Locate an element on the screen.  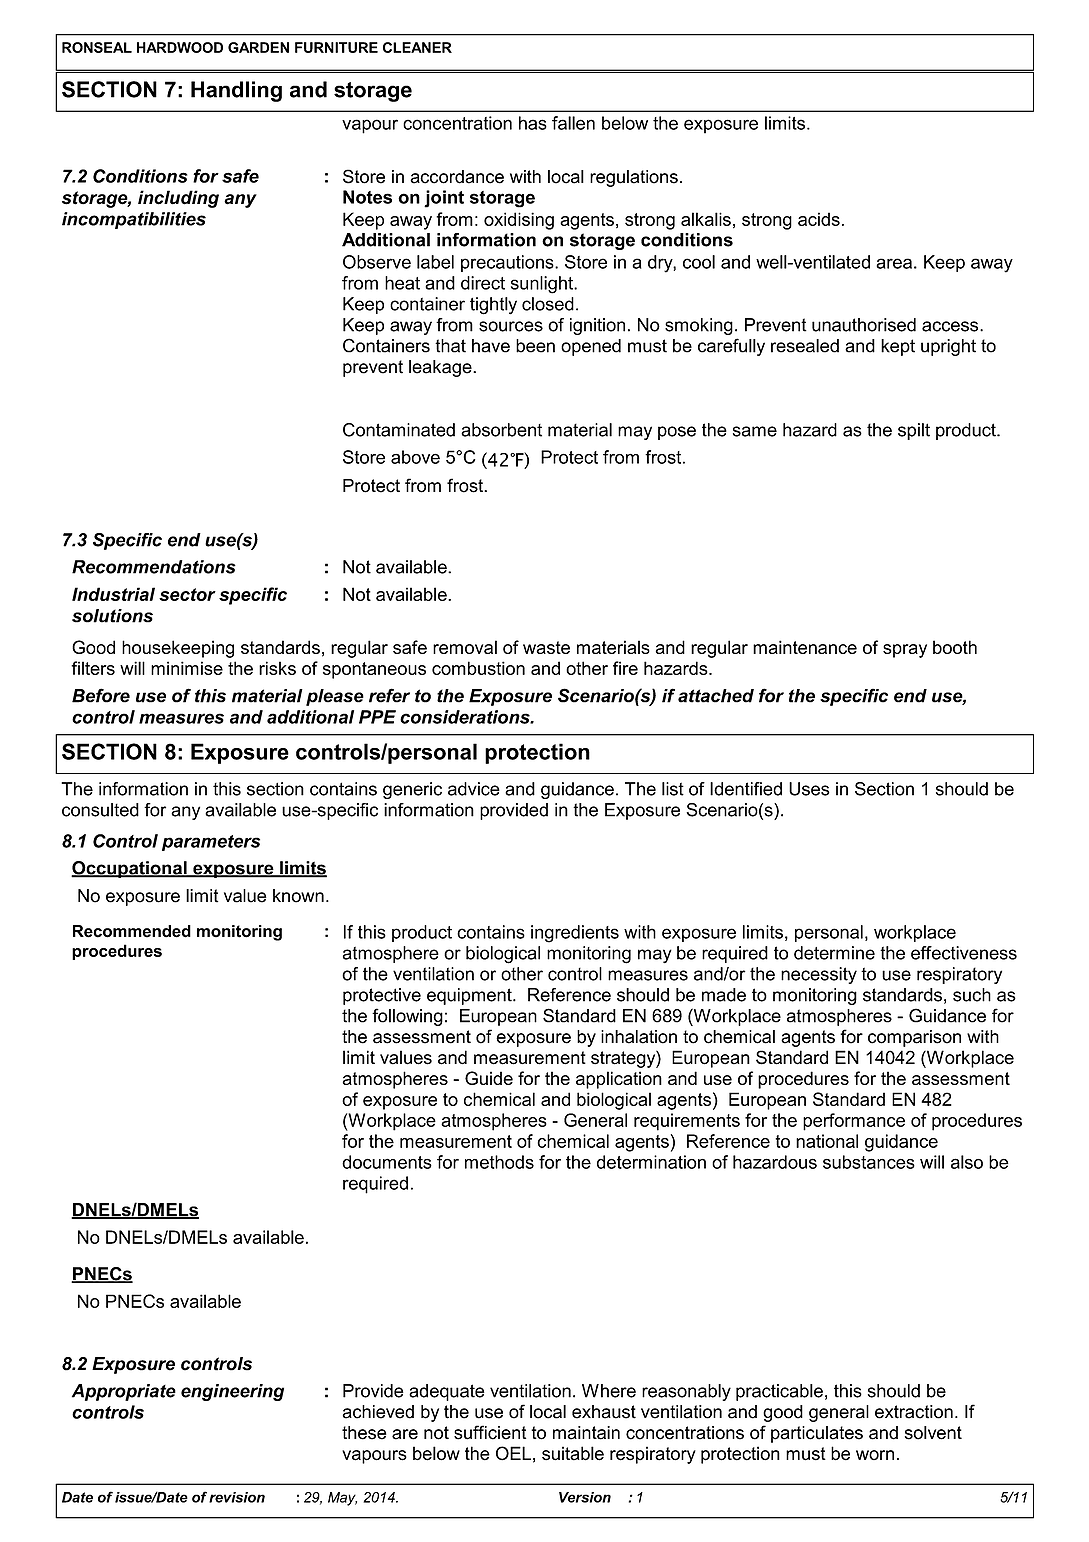
documents is located at coordinates (387, 1162).
